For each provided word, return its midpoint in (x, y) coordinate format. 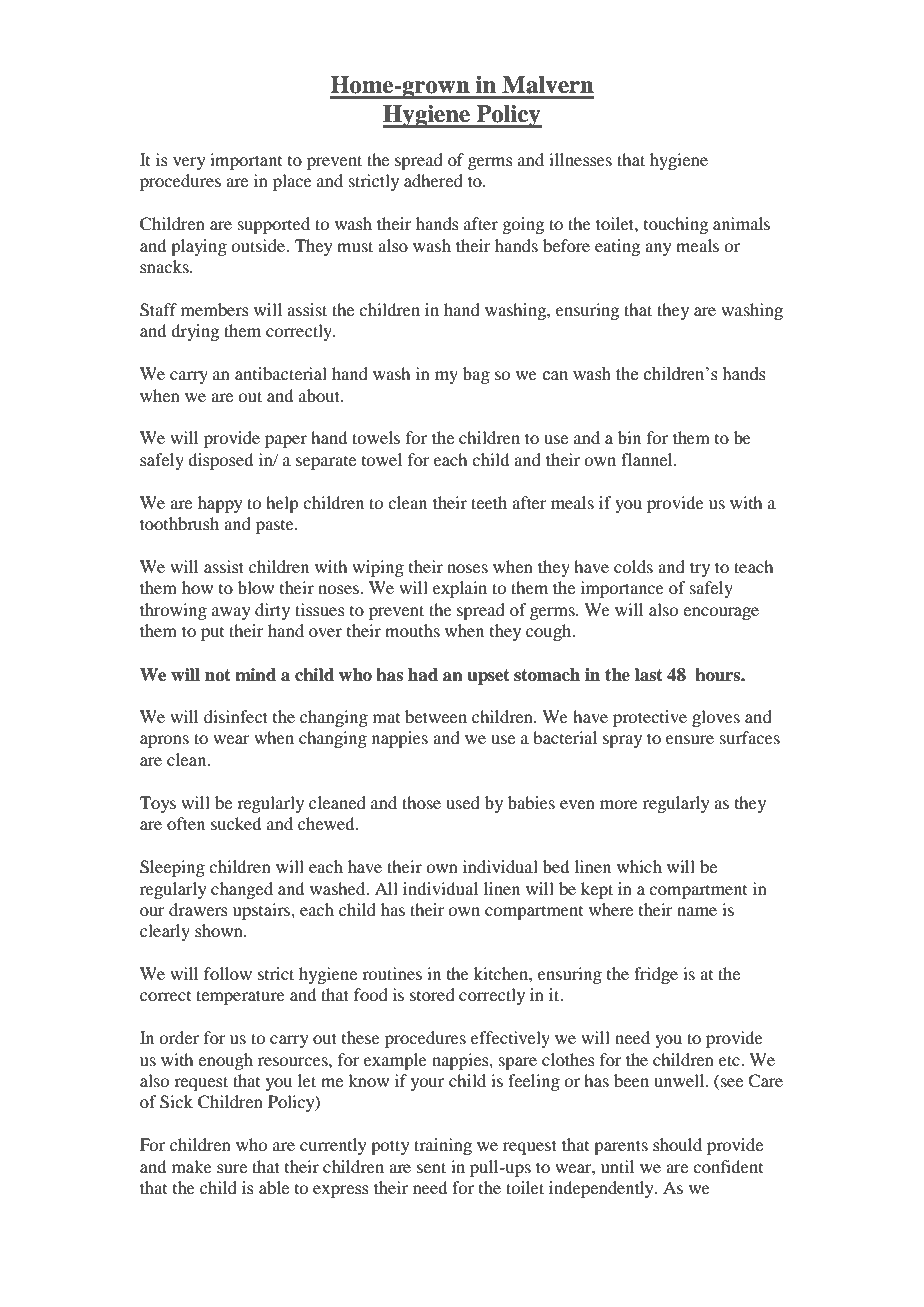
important (246, 161)
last (649, 675)
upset (488, 677)
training (443, 1146)
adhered (433, 180)
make (192, 1166)
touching (676, 225)
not (218, 675)
